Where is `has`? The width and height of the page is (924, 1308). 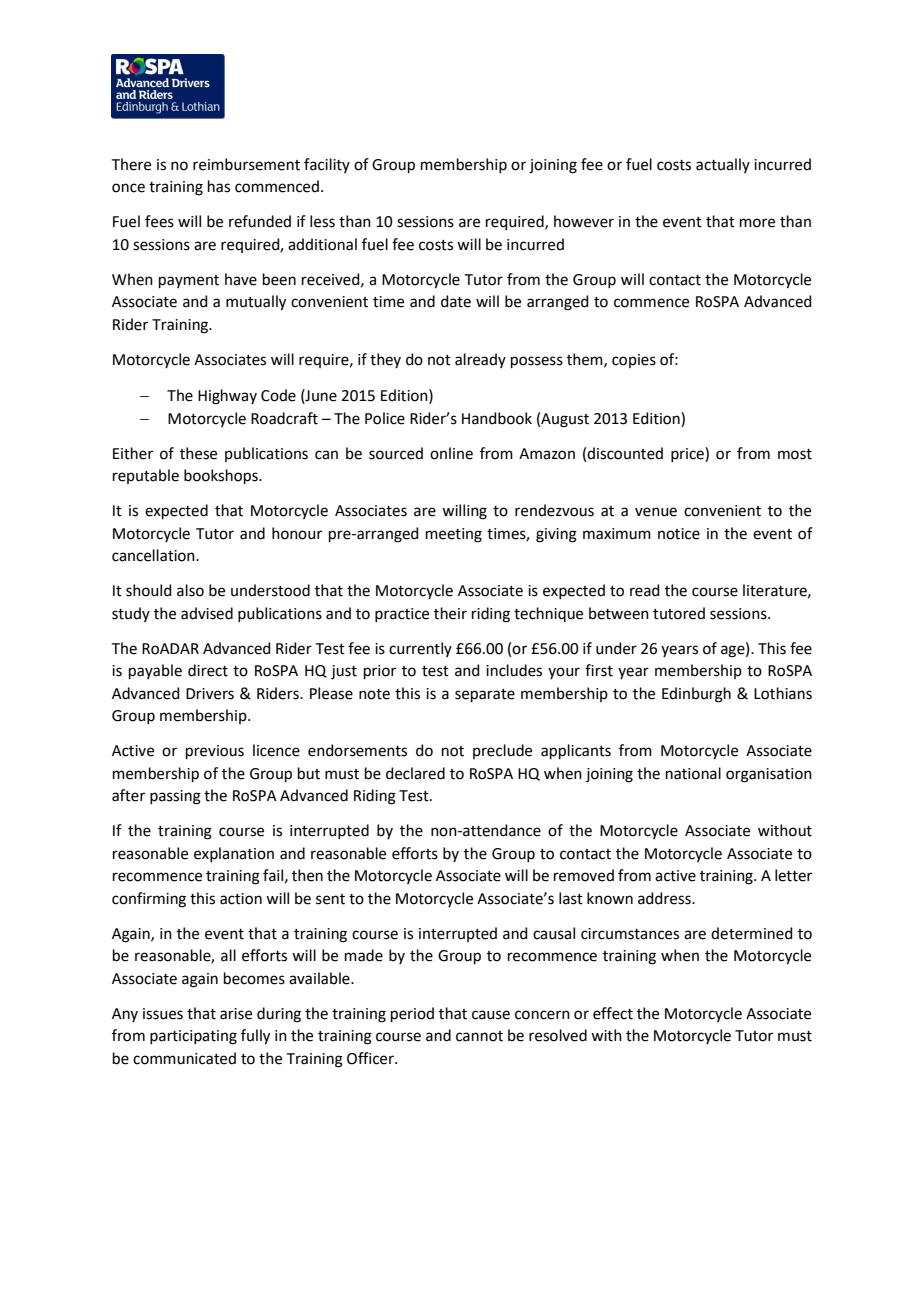
has is located at coordinates (219, 186).
